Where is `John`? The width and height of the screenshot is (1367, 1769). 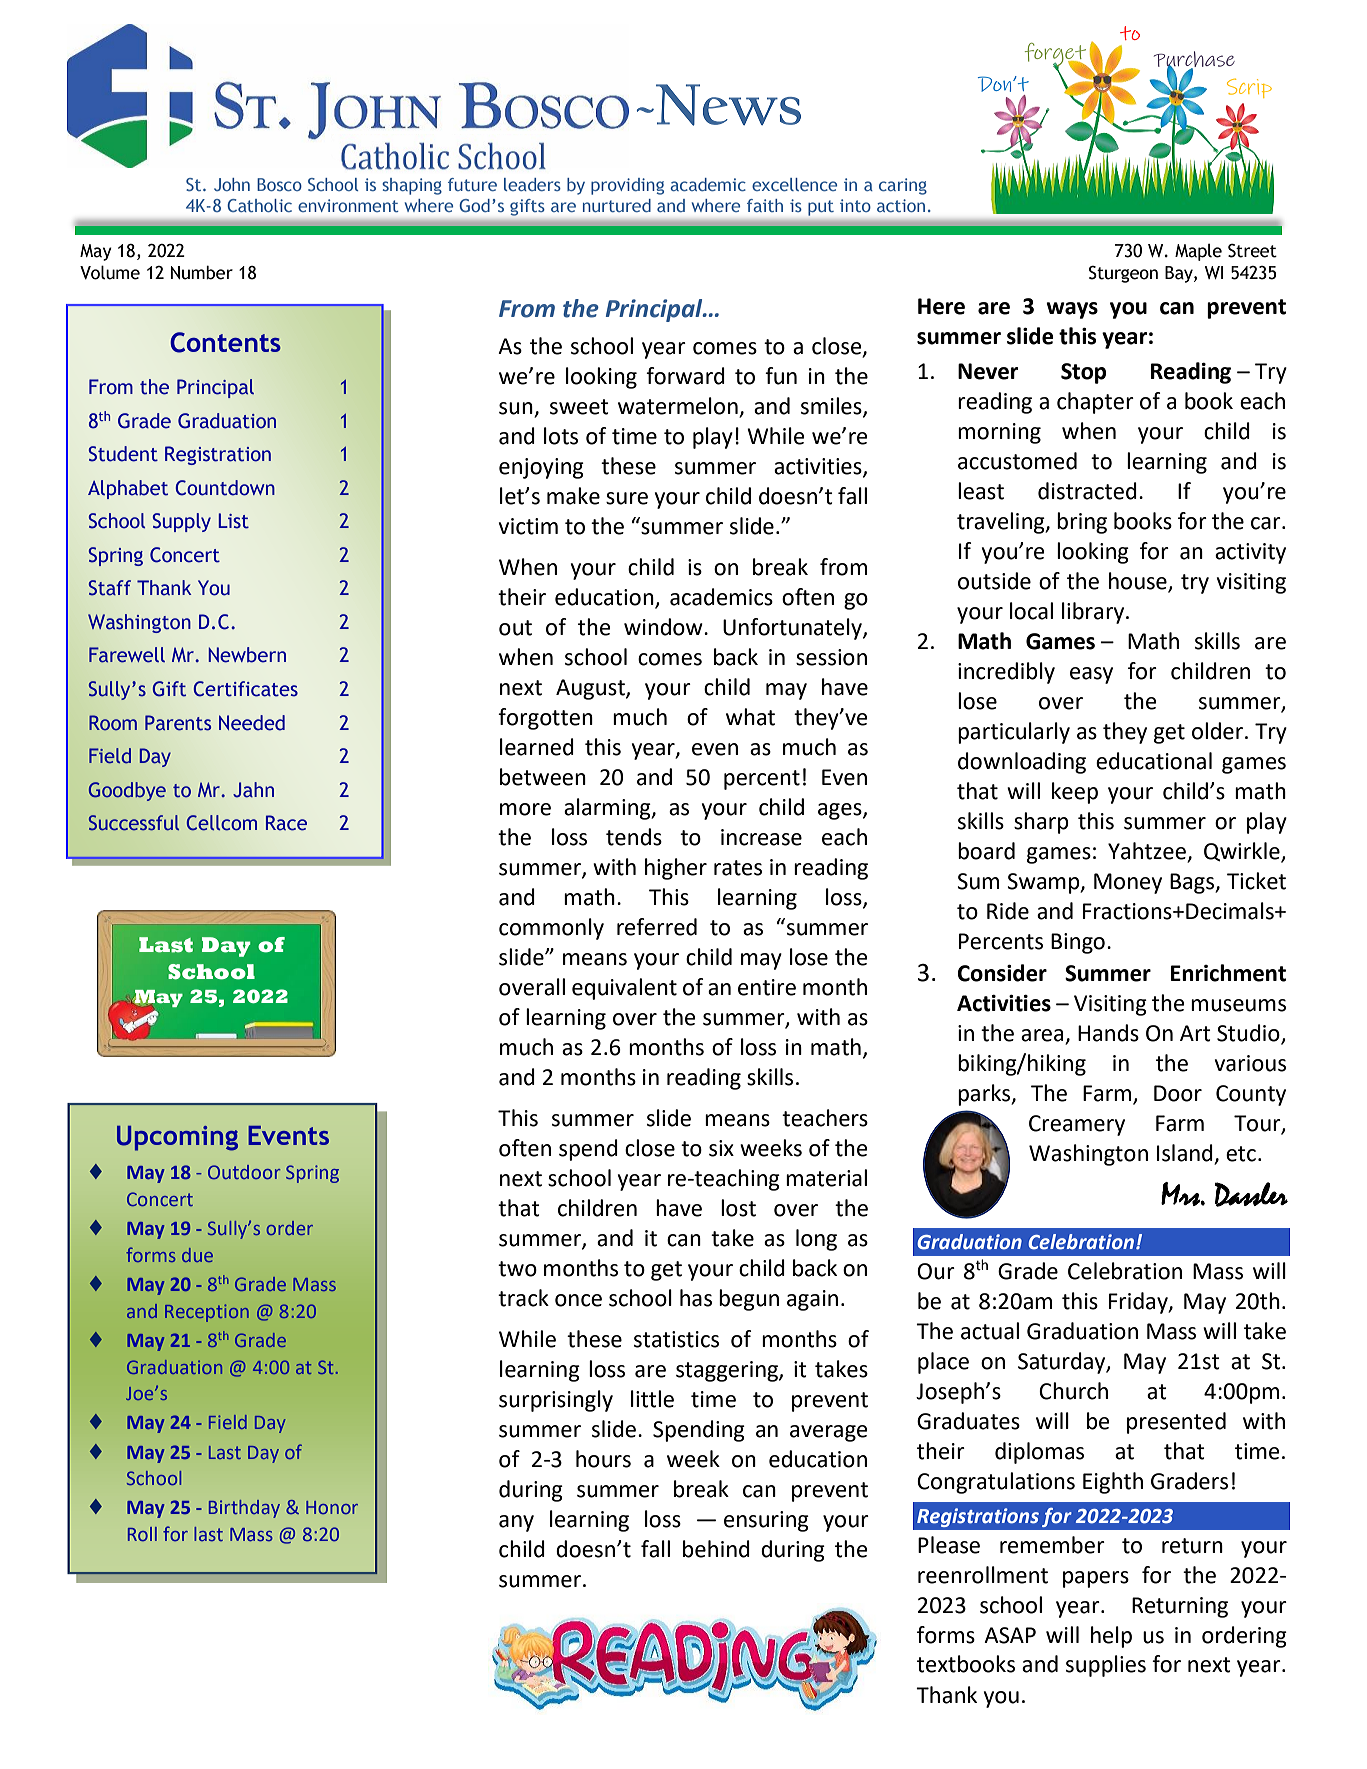 John is located at coordinates (232, 184).
